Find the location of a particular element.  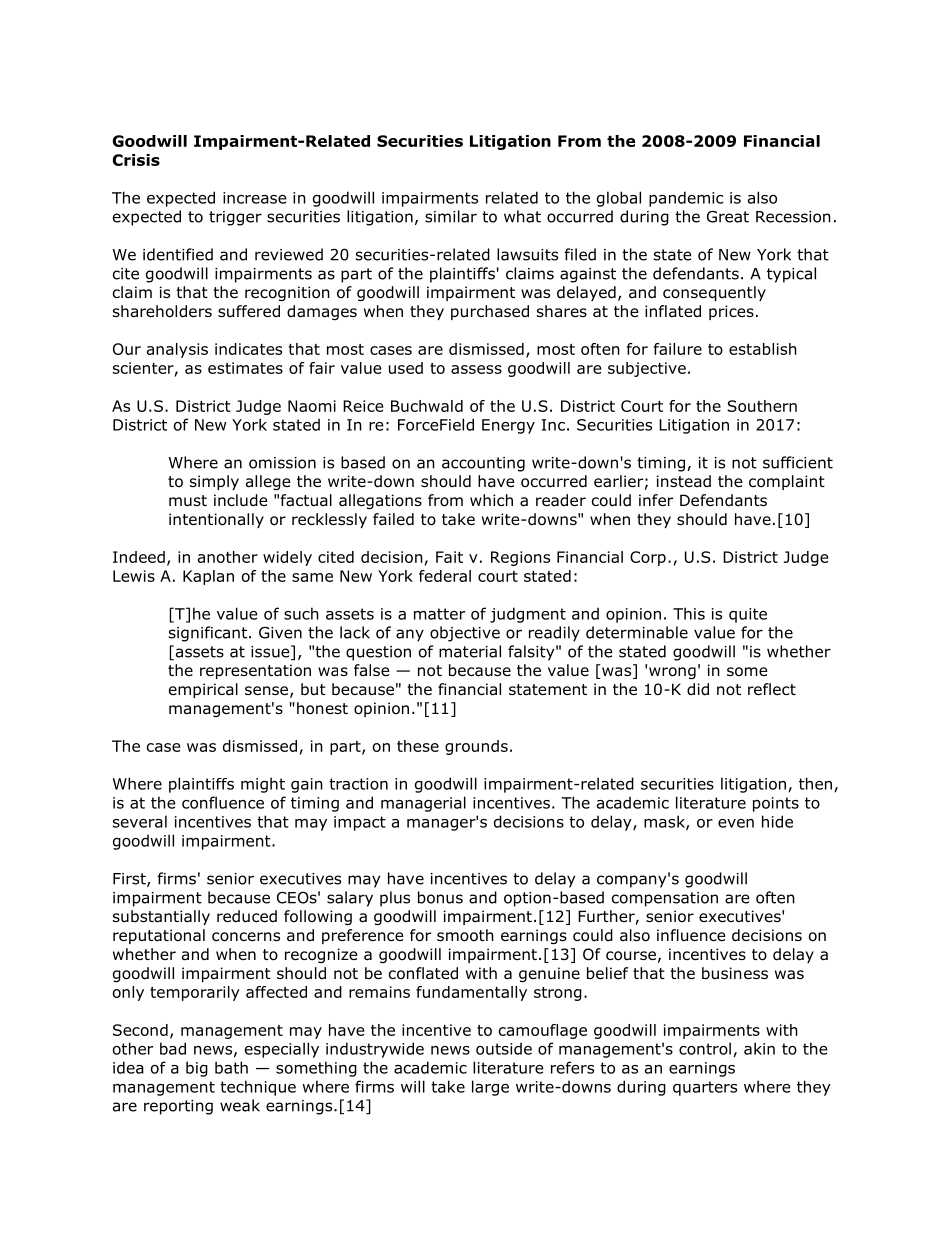

increase is located at coordinates (255, 198).
